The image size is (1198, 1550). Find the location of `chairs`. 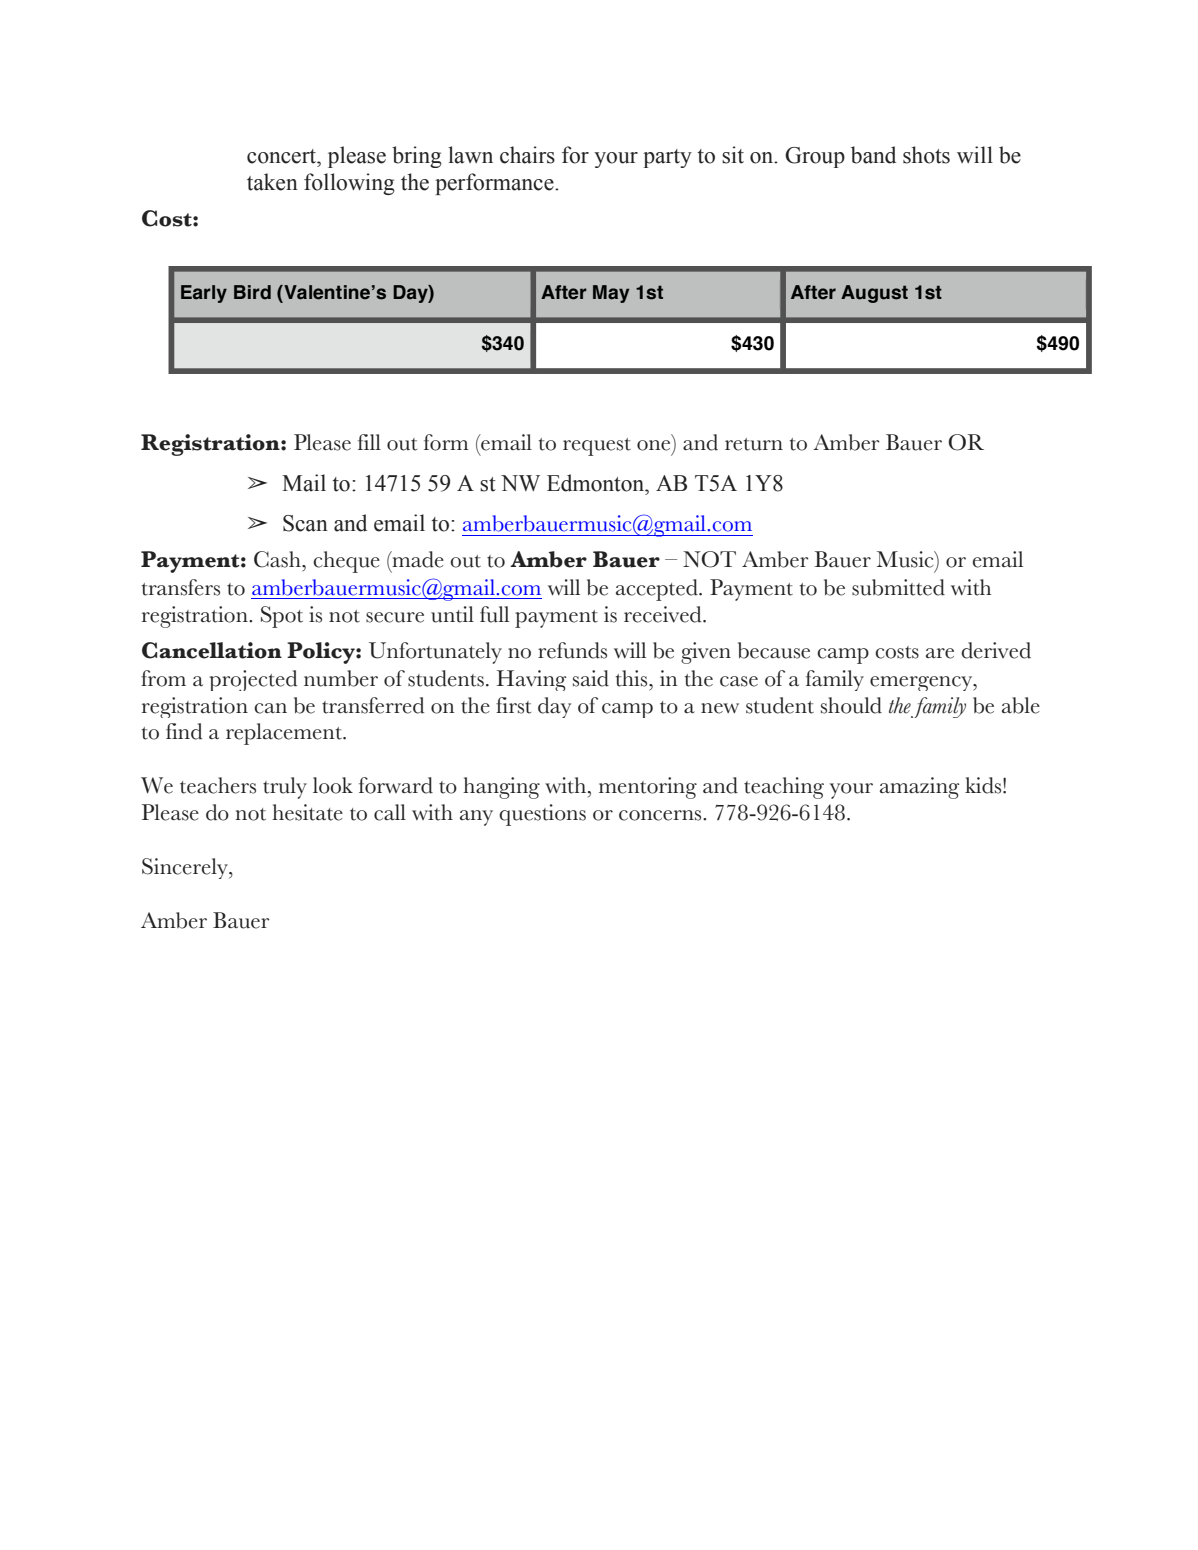

chairs is located at coordinates (527, 155).
